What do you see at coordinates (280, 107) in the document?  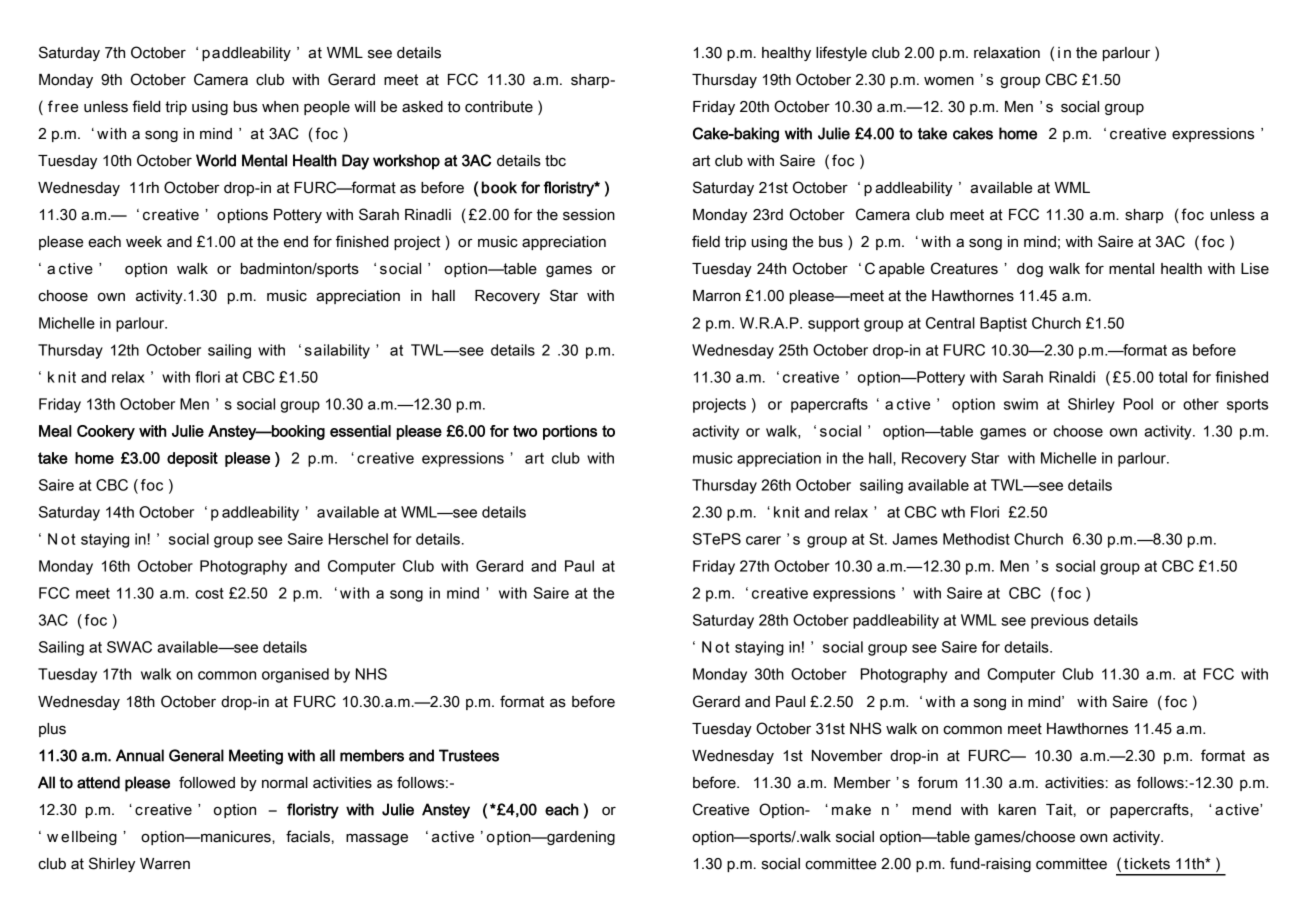 I see `when` at bounding box center [280, 107].
